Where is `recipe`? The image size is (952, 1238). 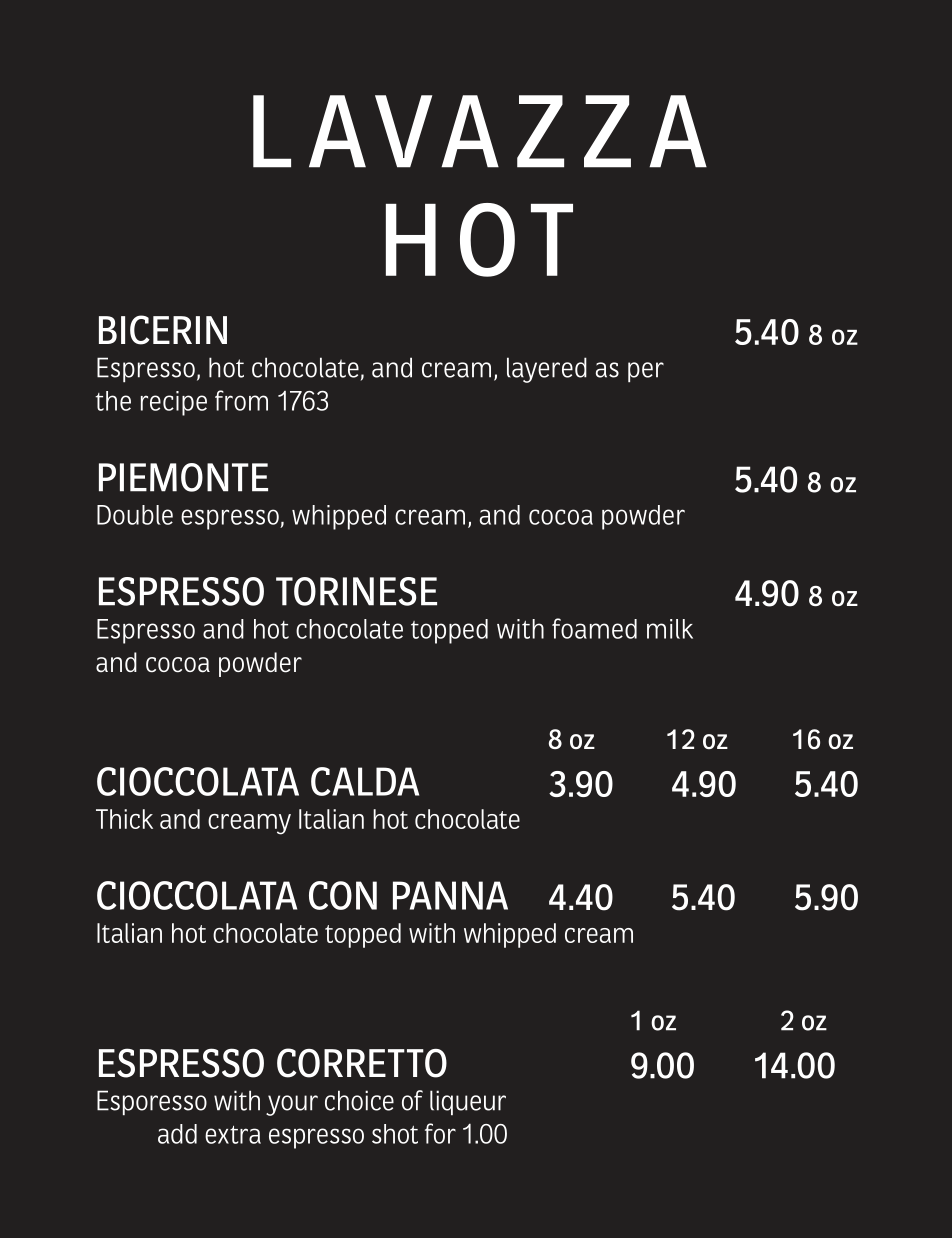
recipe is located at coordinates (174, 403).
